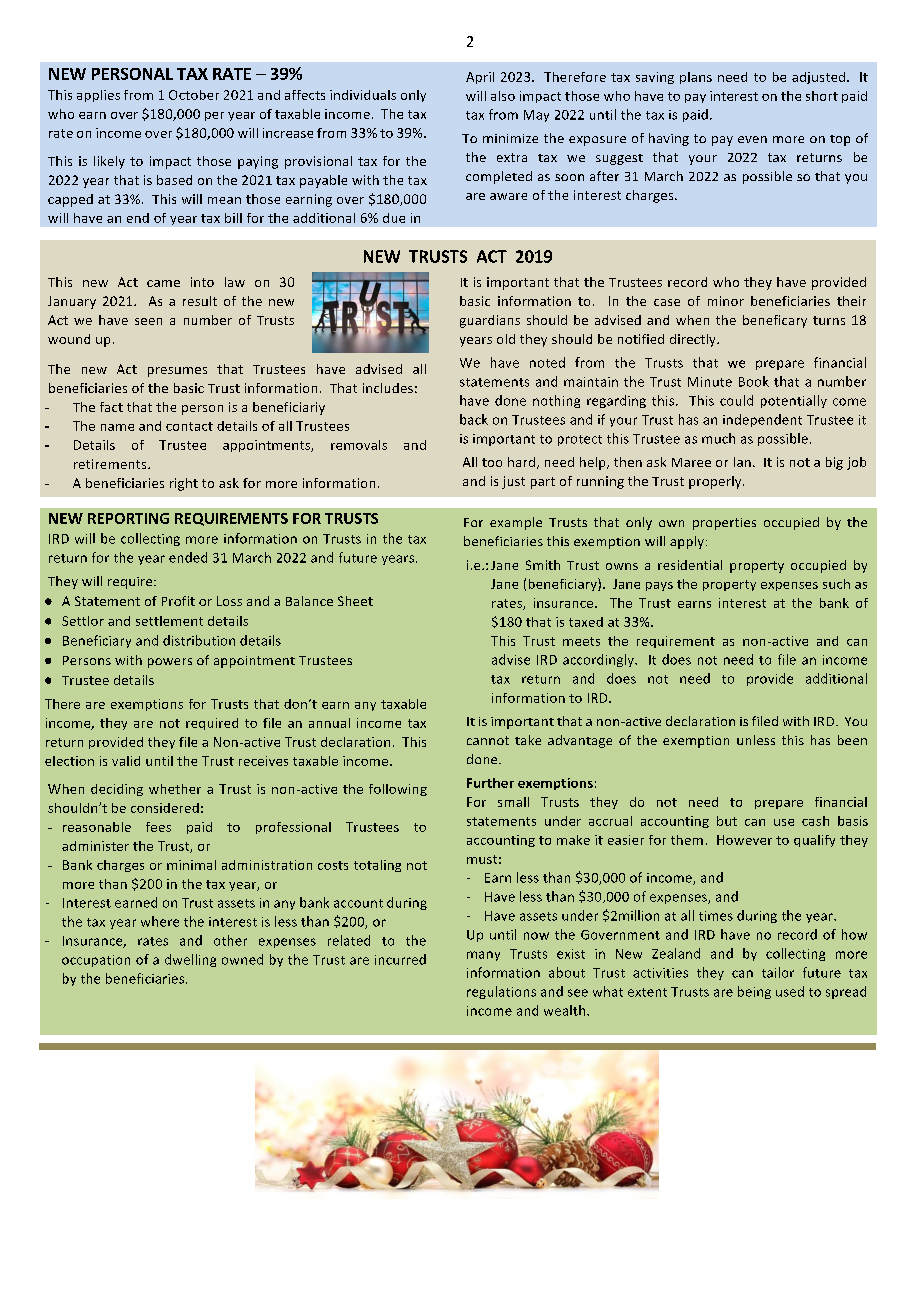 The width and height of the image is (924, 1308). Describe the element at coordinates (501, 992) in the image. I see `regulations` at that location.
